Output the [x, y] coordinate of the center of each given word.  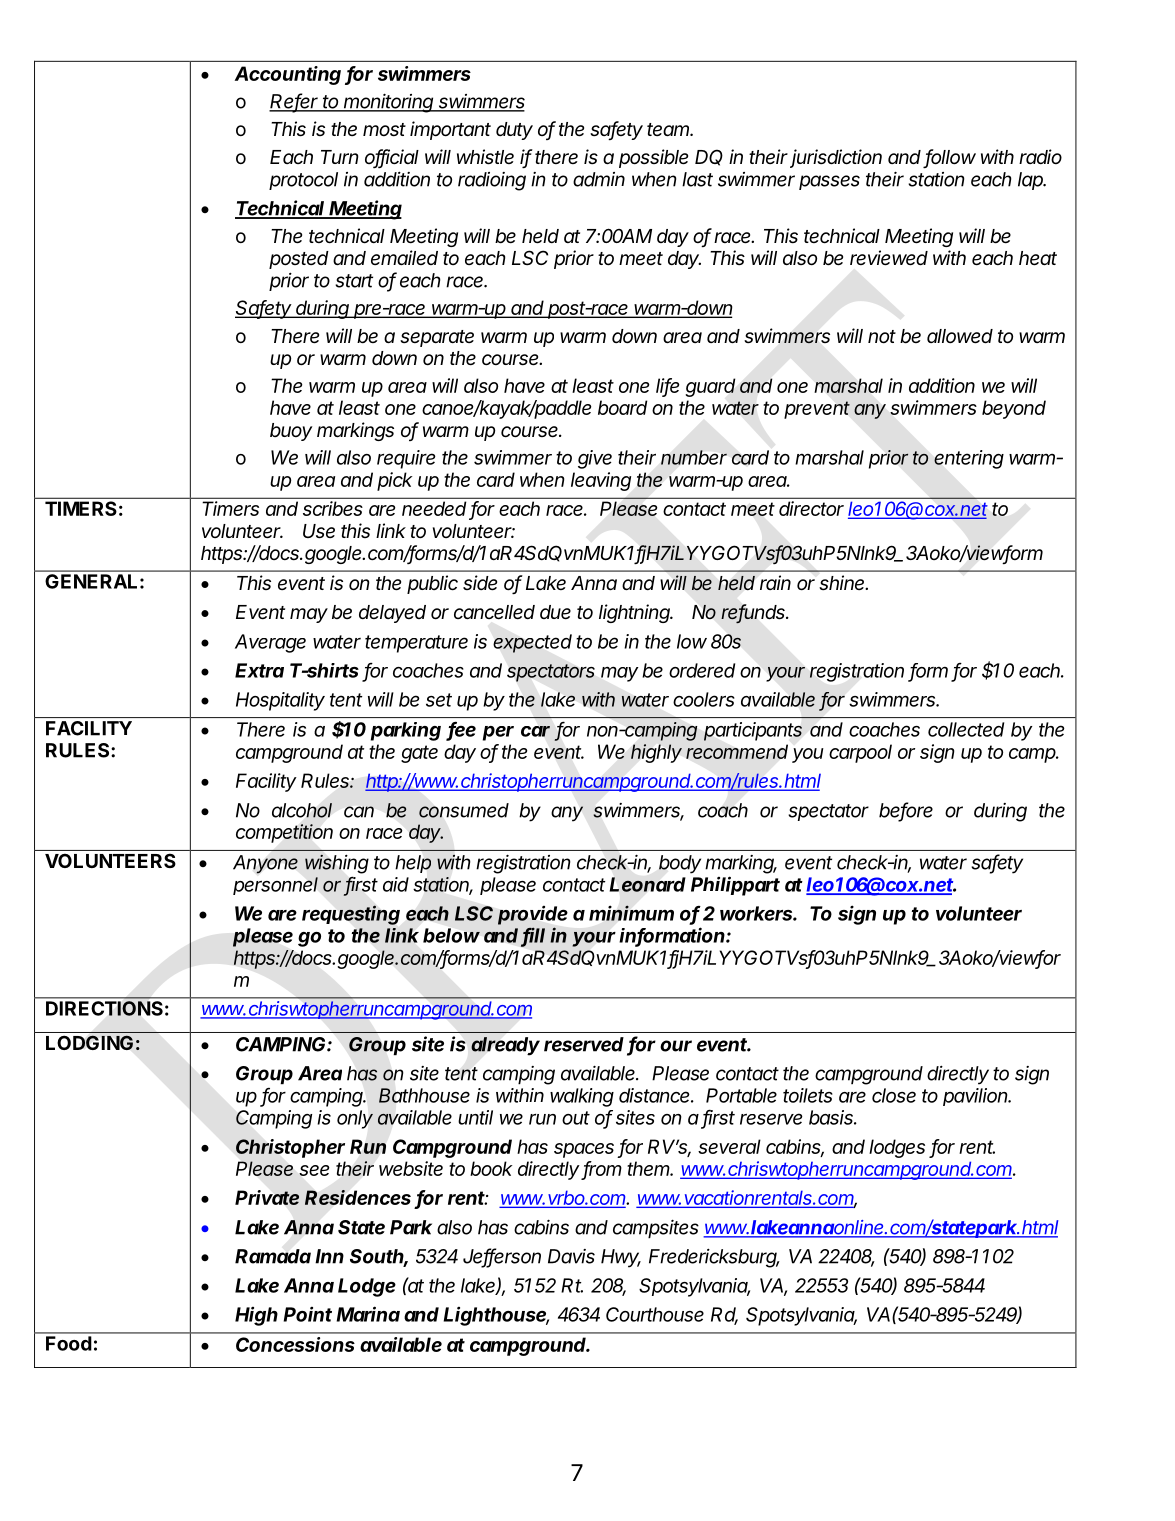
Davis [571, 1256]
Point [307, 1314]
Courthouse [655, 1314]
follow [950, 158]
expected [532, 643]
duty [514, 131]
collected [966, 729]
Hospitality [280, 701]
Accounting [288, 75]
